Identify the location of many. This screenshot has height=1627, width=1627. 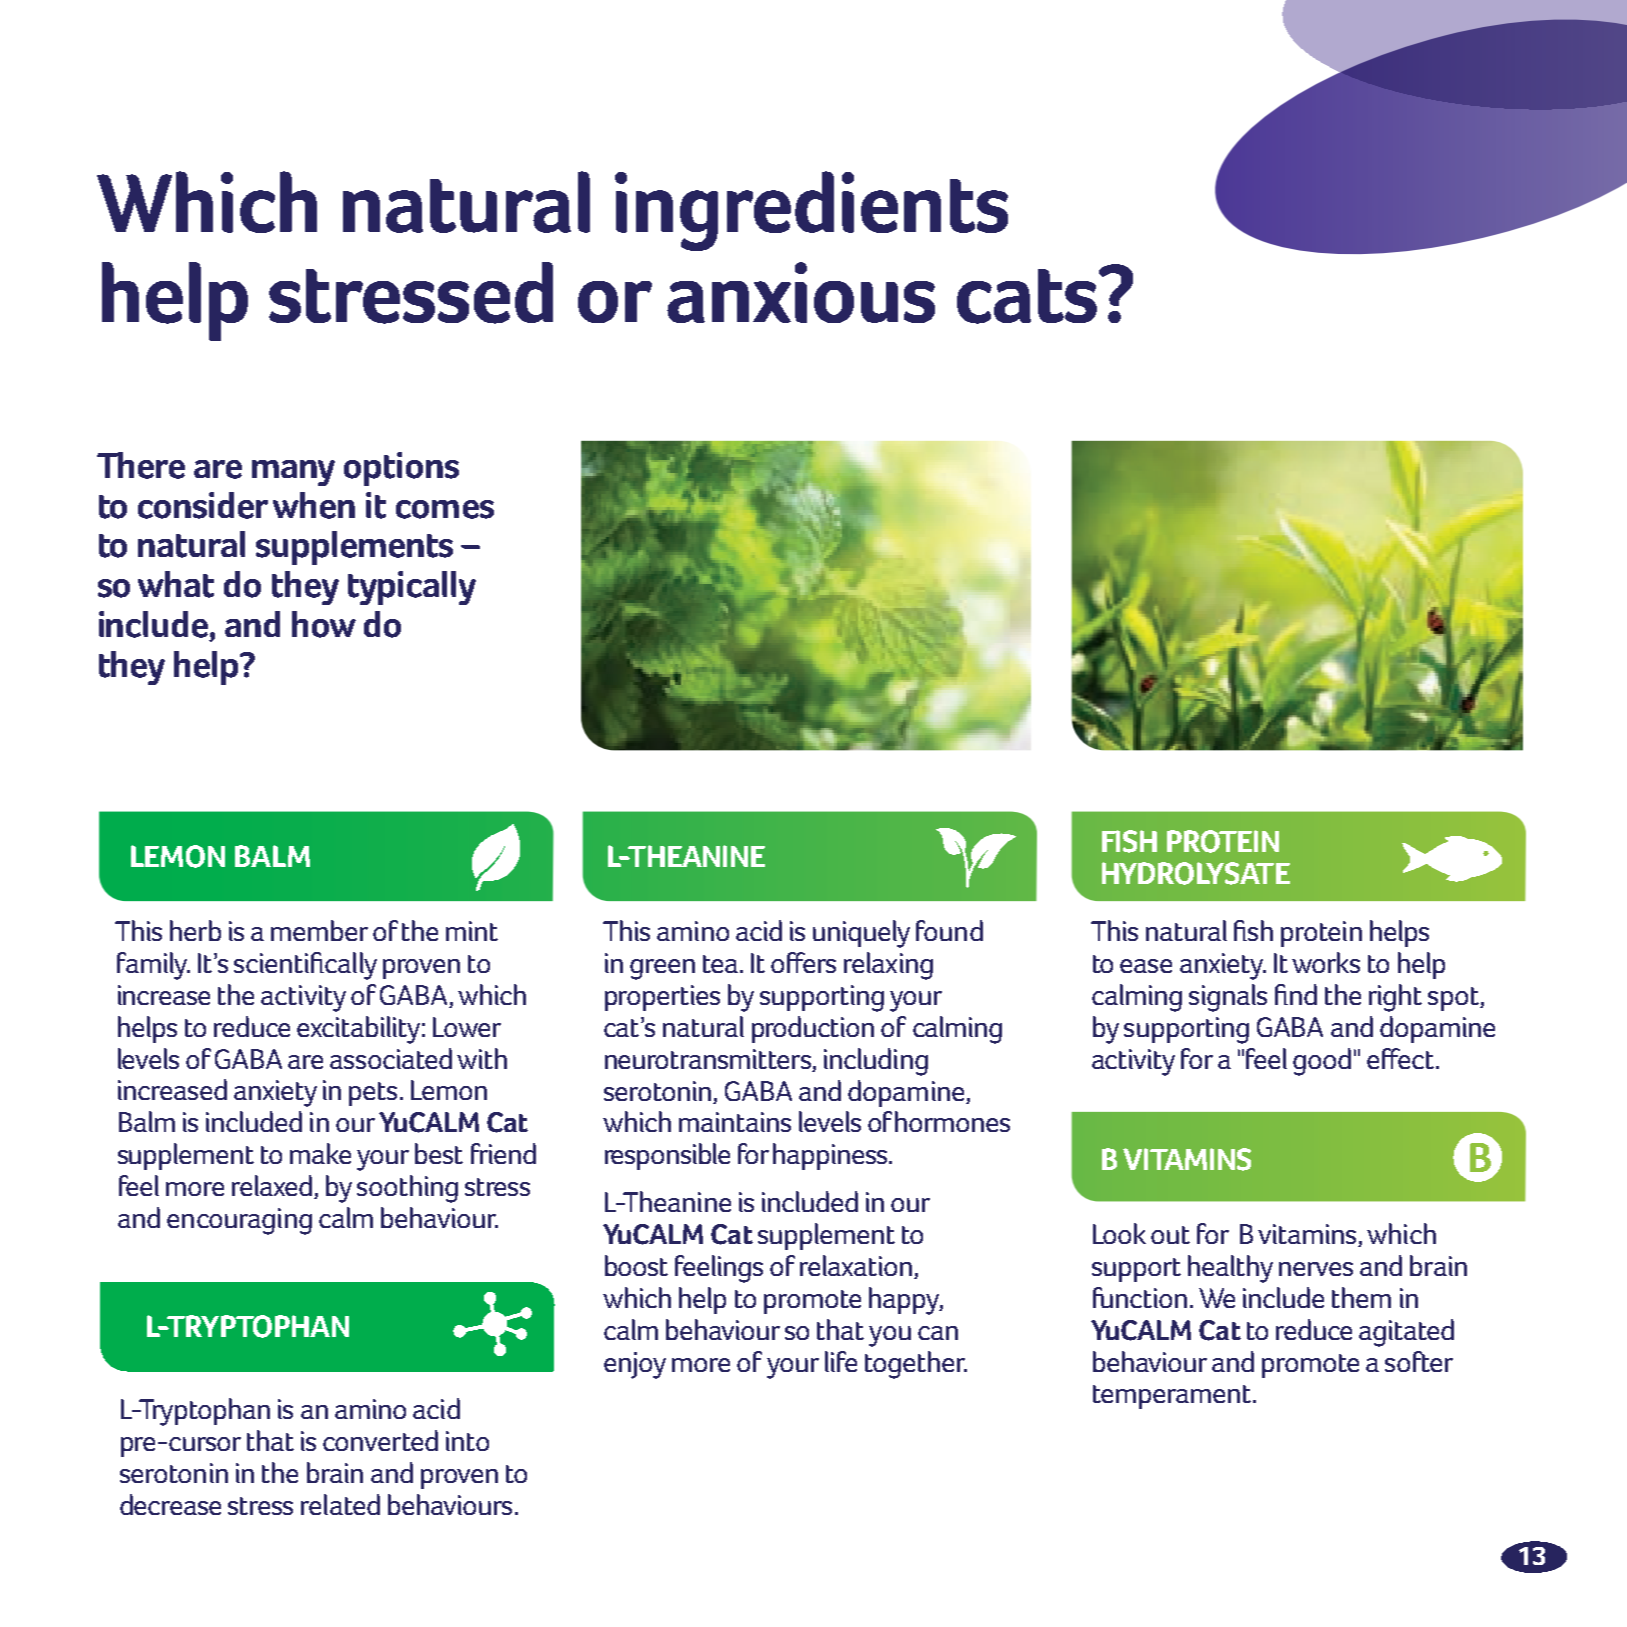
(293, 473).
